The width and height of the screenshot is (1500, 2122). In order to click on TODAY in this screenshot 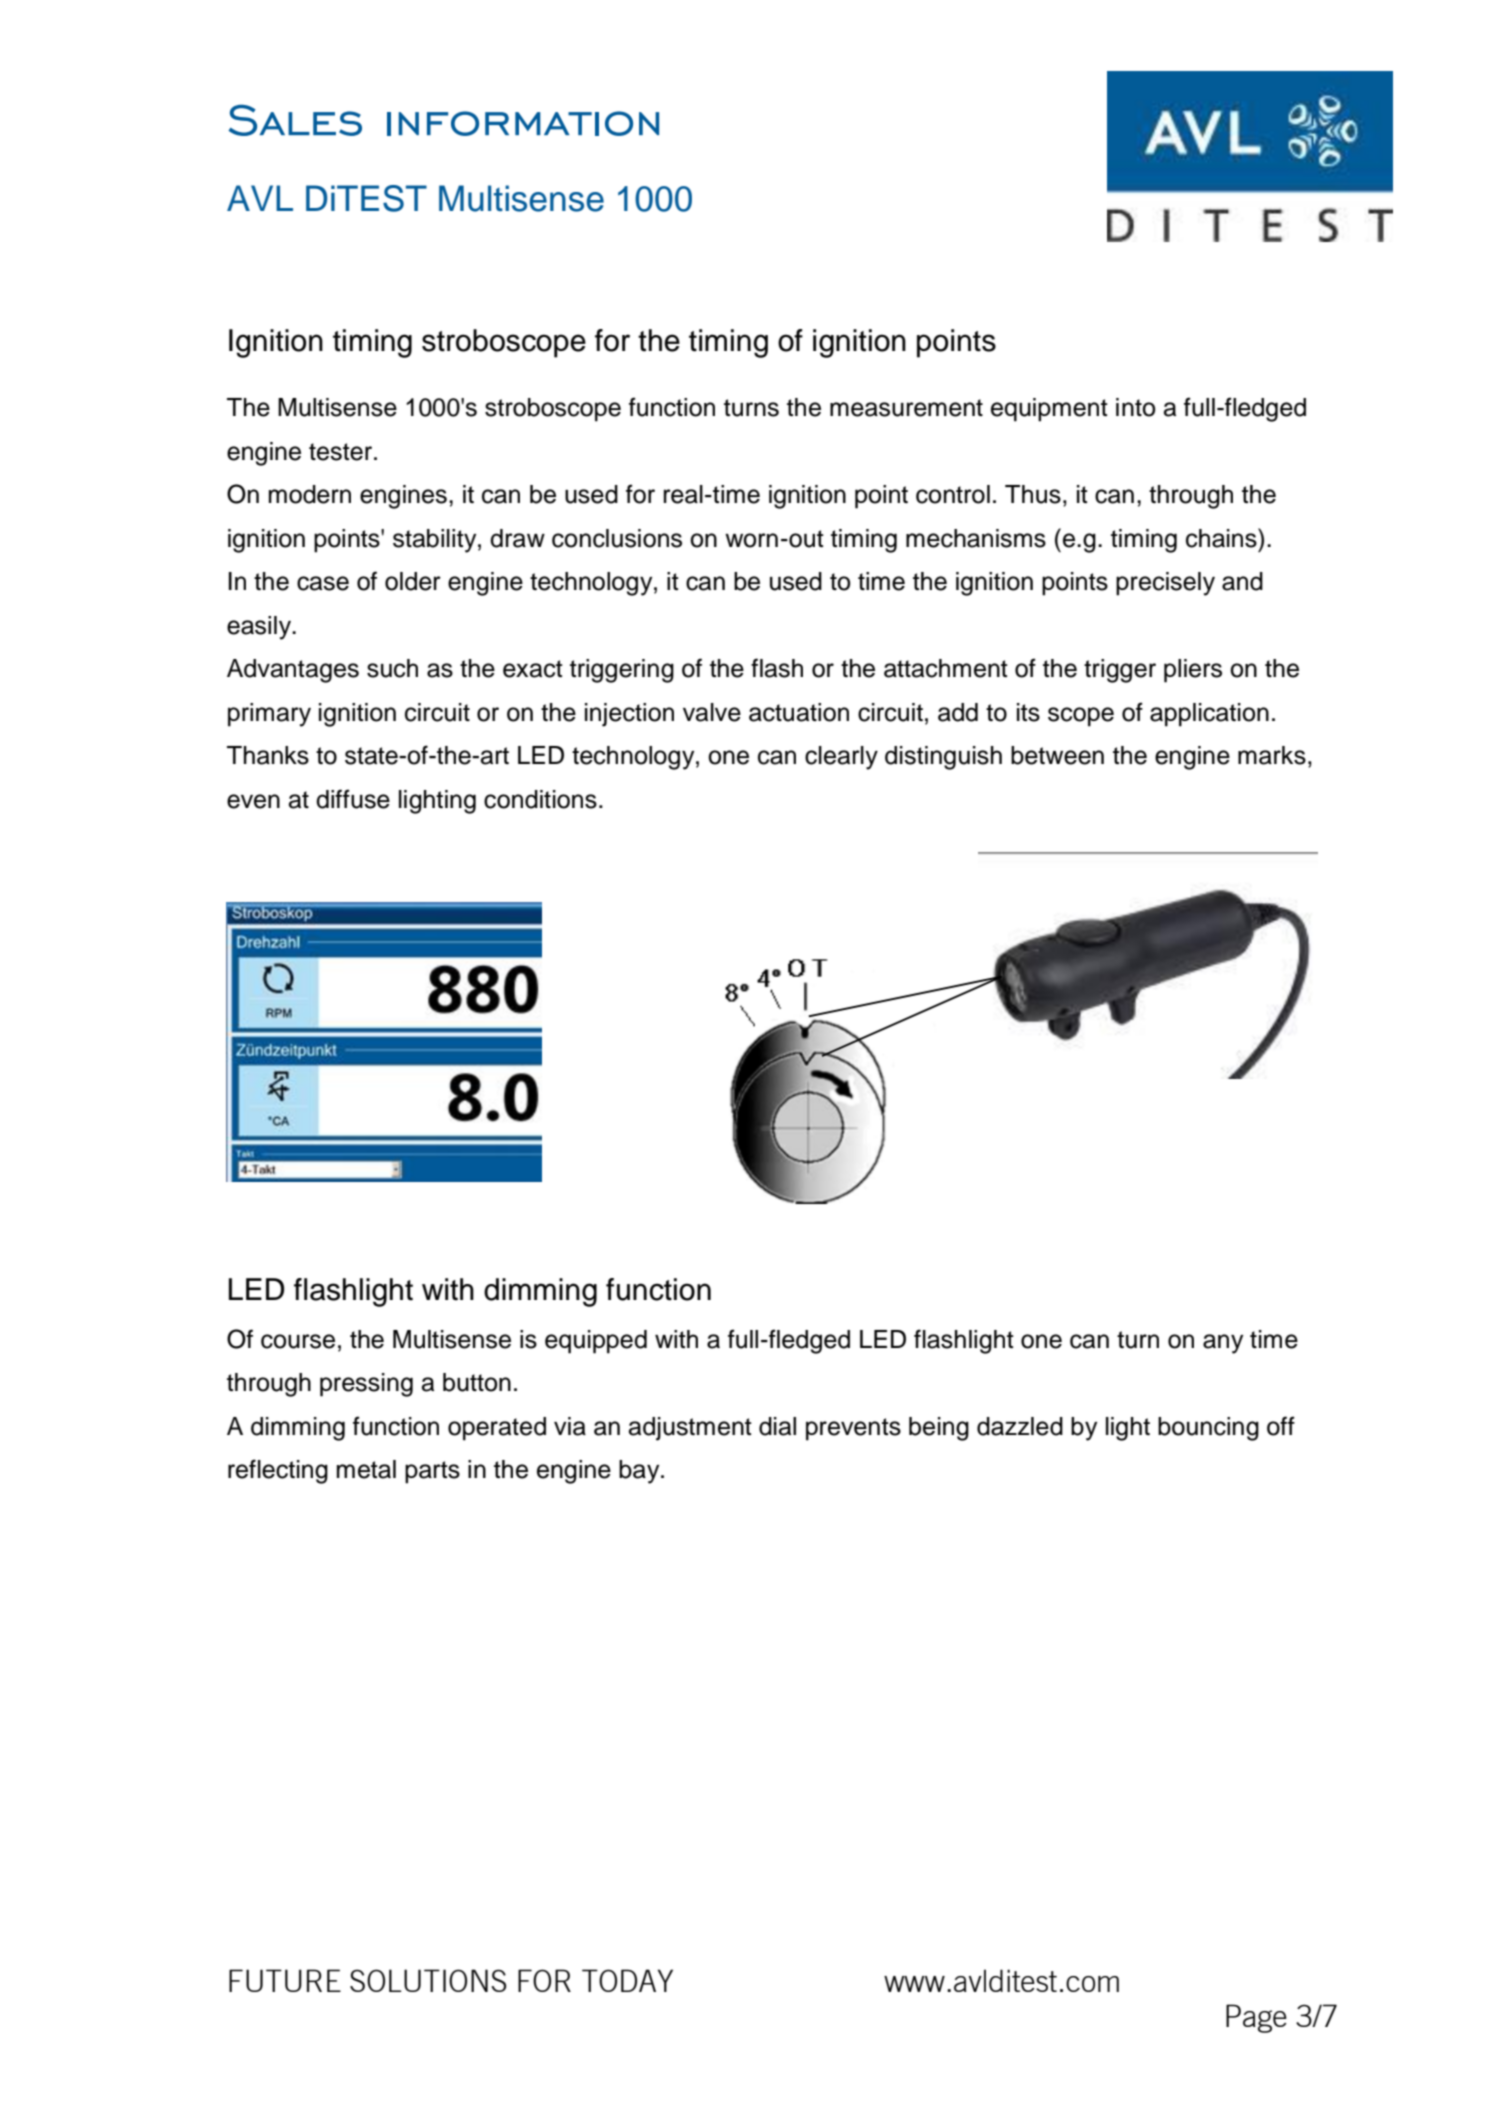, I will do `click(627, 1980)`.
